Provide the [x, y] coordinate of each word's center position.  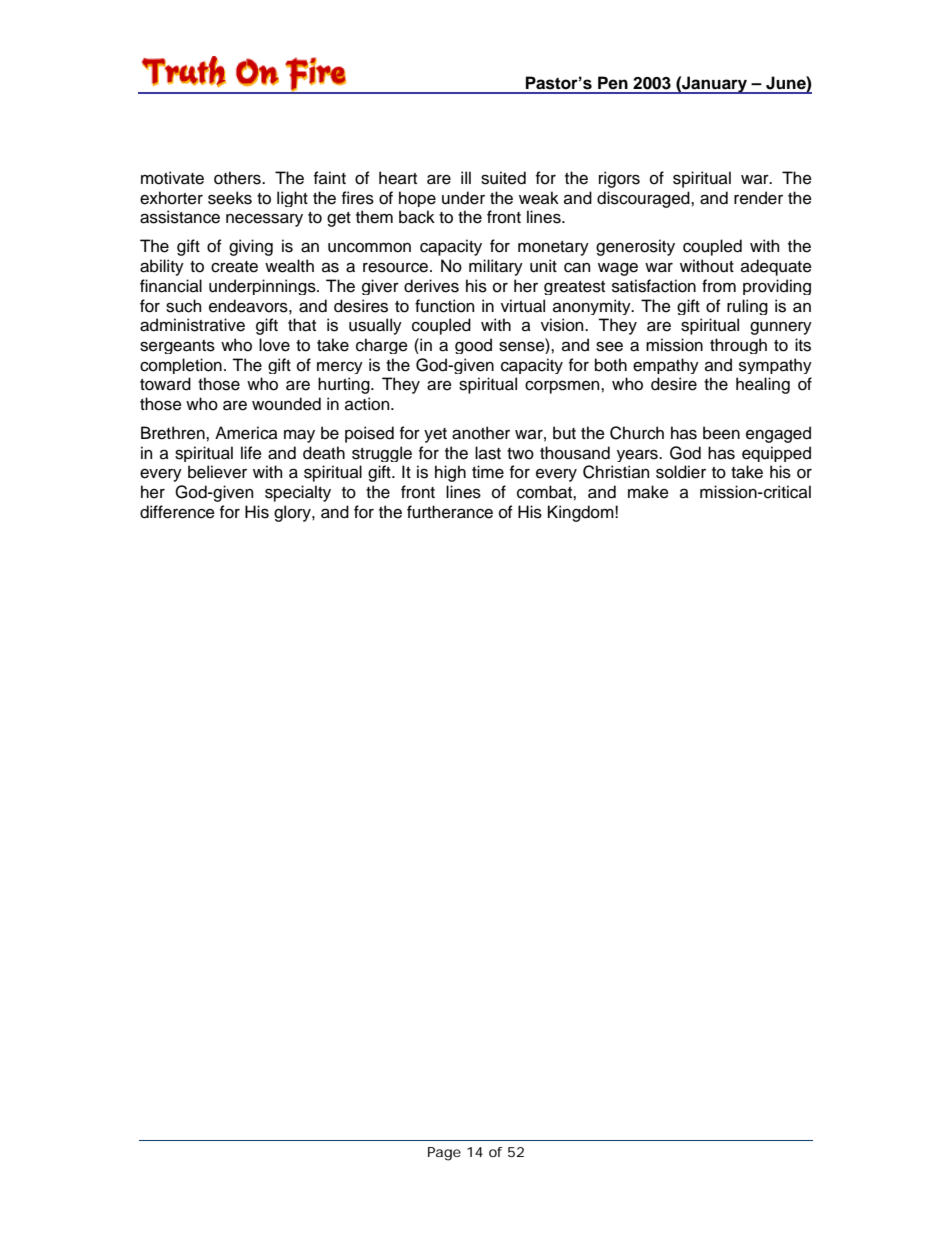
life [251, 453]
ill [466, 177]
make [648, 492]
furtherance [450, 512]
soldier [681, 472]
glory [293, 513]
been [721, 433]
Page [444, 1154]
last [488, 453]
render [758, 198]
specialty [298, 493]
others [238, 178]
